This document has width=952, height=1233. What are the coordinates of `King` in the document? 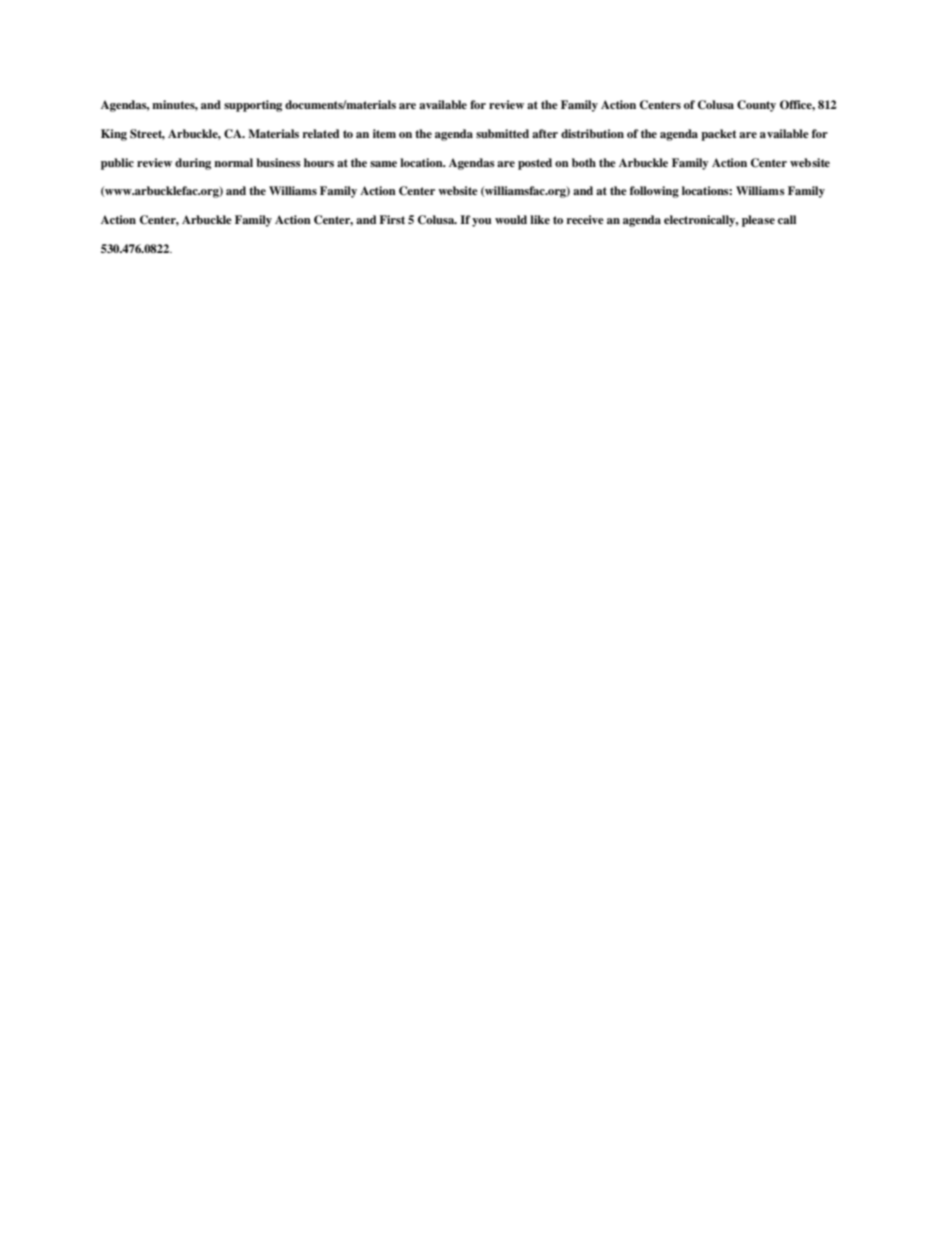 It's located at (114, 135).
